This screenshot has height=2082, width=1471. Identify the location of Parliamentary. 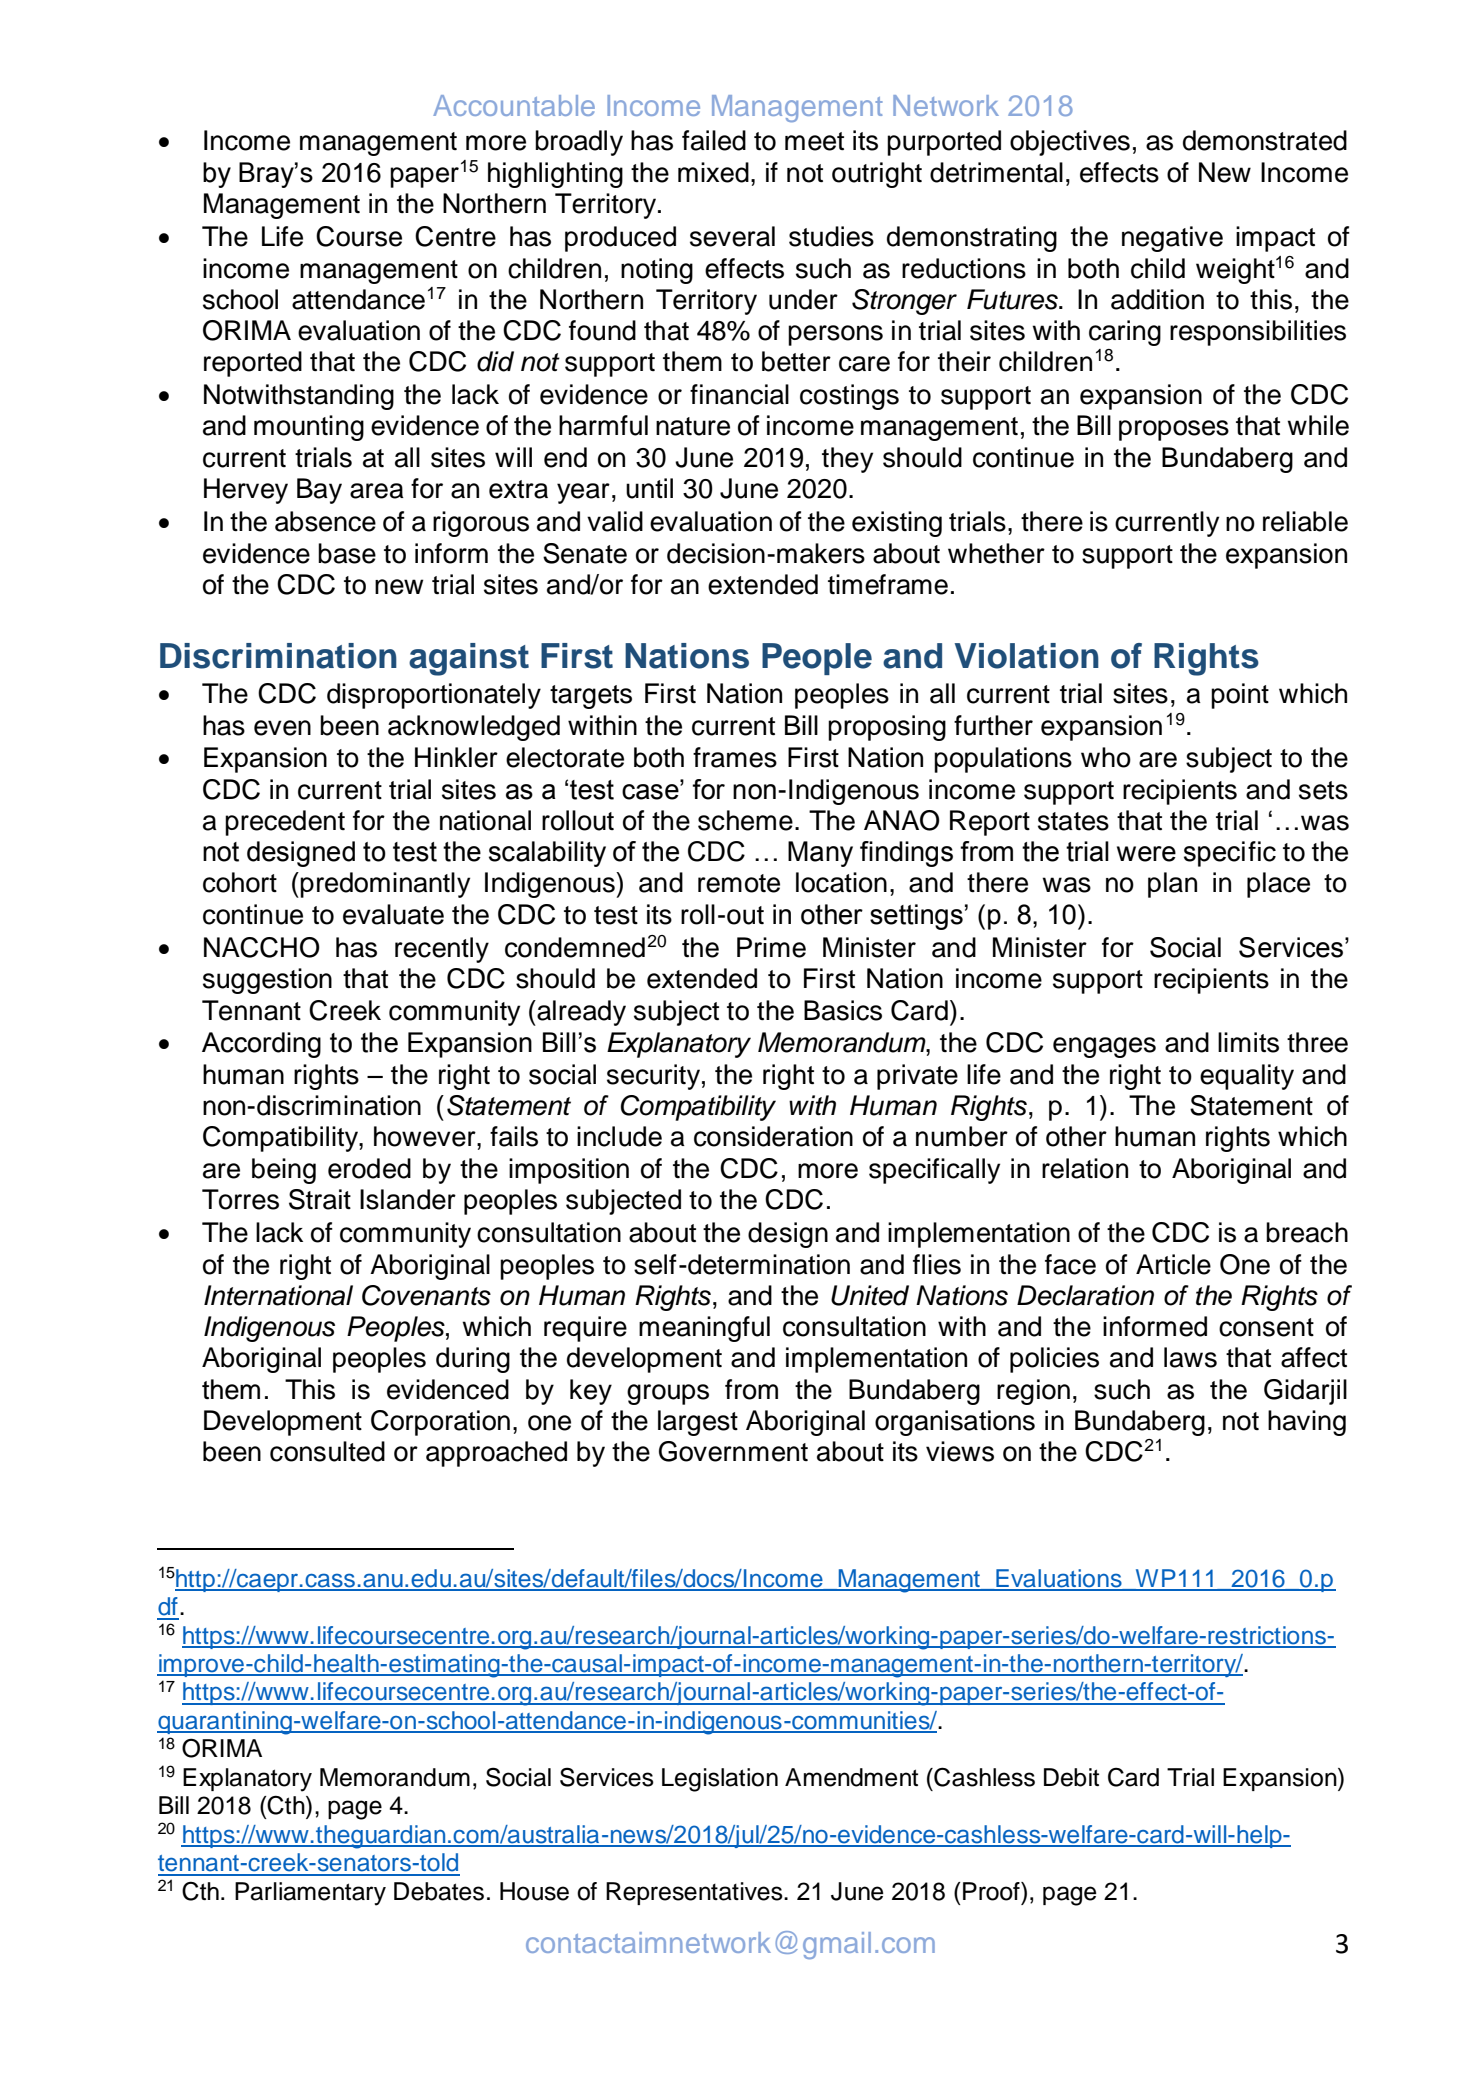
(310, 1894).
